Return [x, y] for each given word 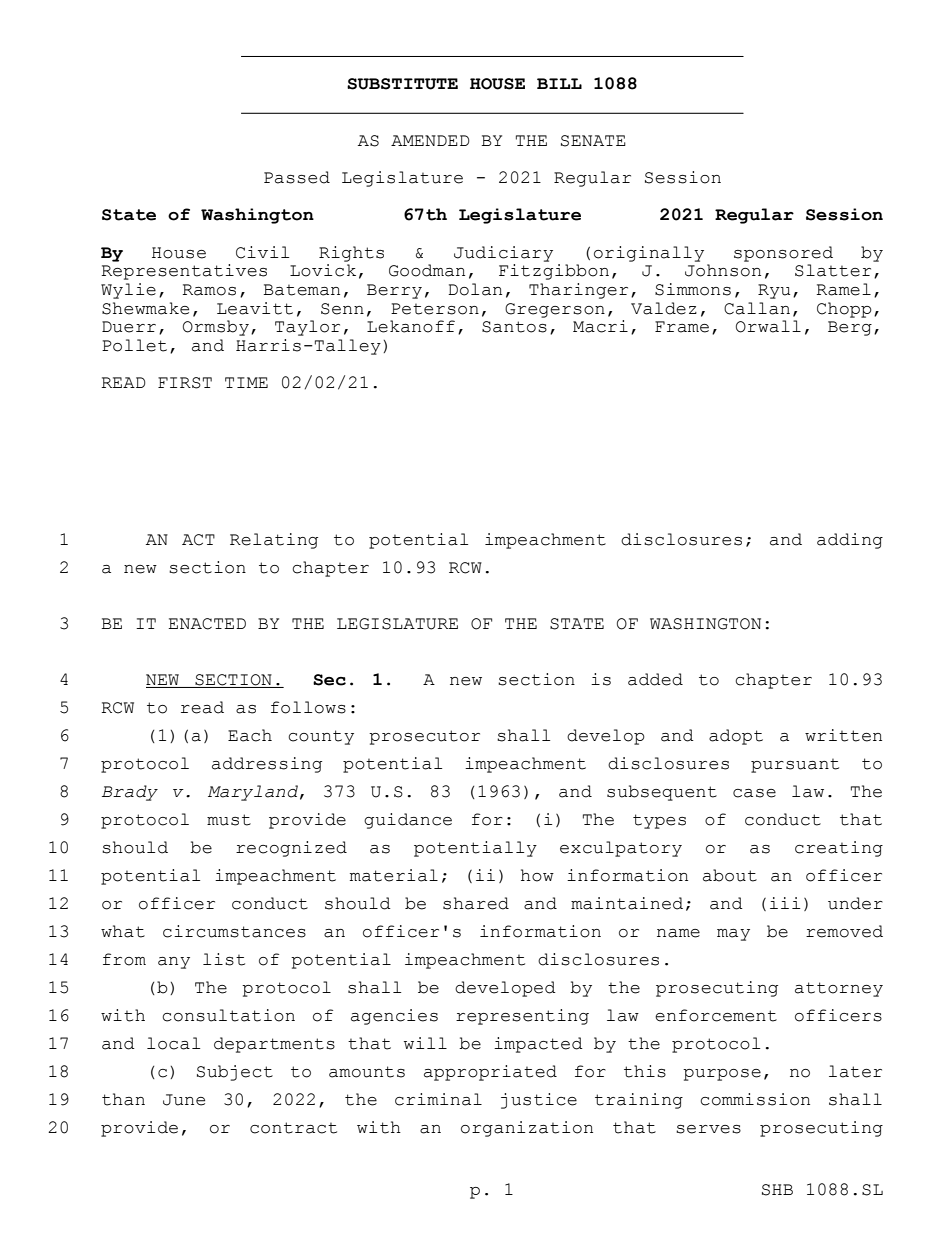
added [655, 679]
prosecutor [424, 737]
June [184, 1100]
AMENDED [430, 140]
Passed [297, 177]
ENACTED [207, 624]
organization [527, 1129]
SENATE [593, 141]
